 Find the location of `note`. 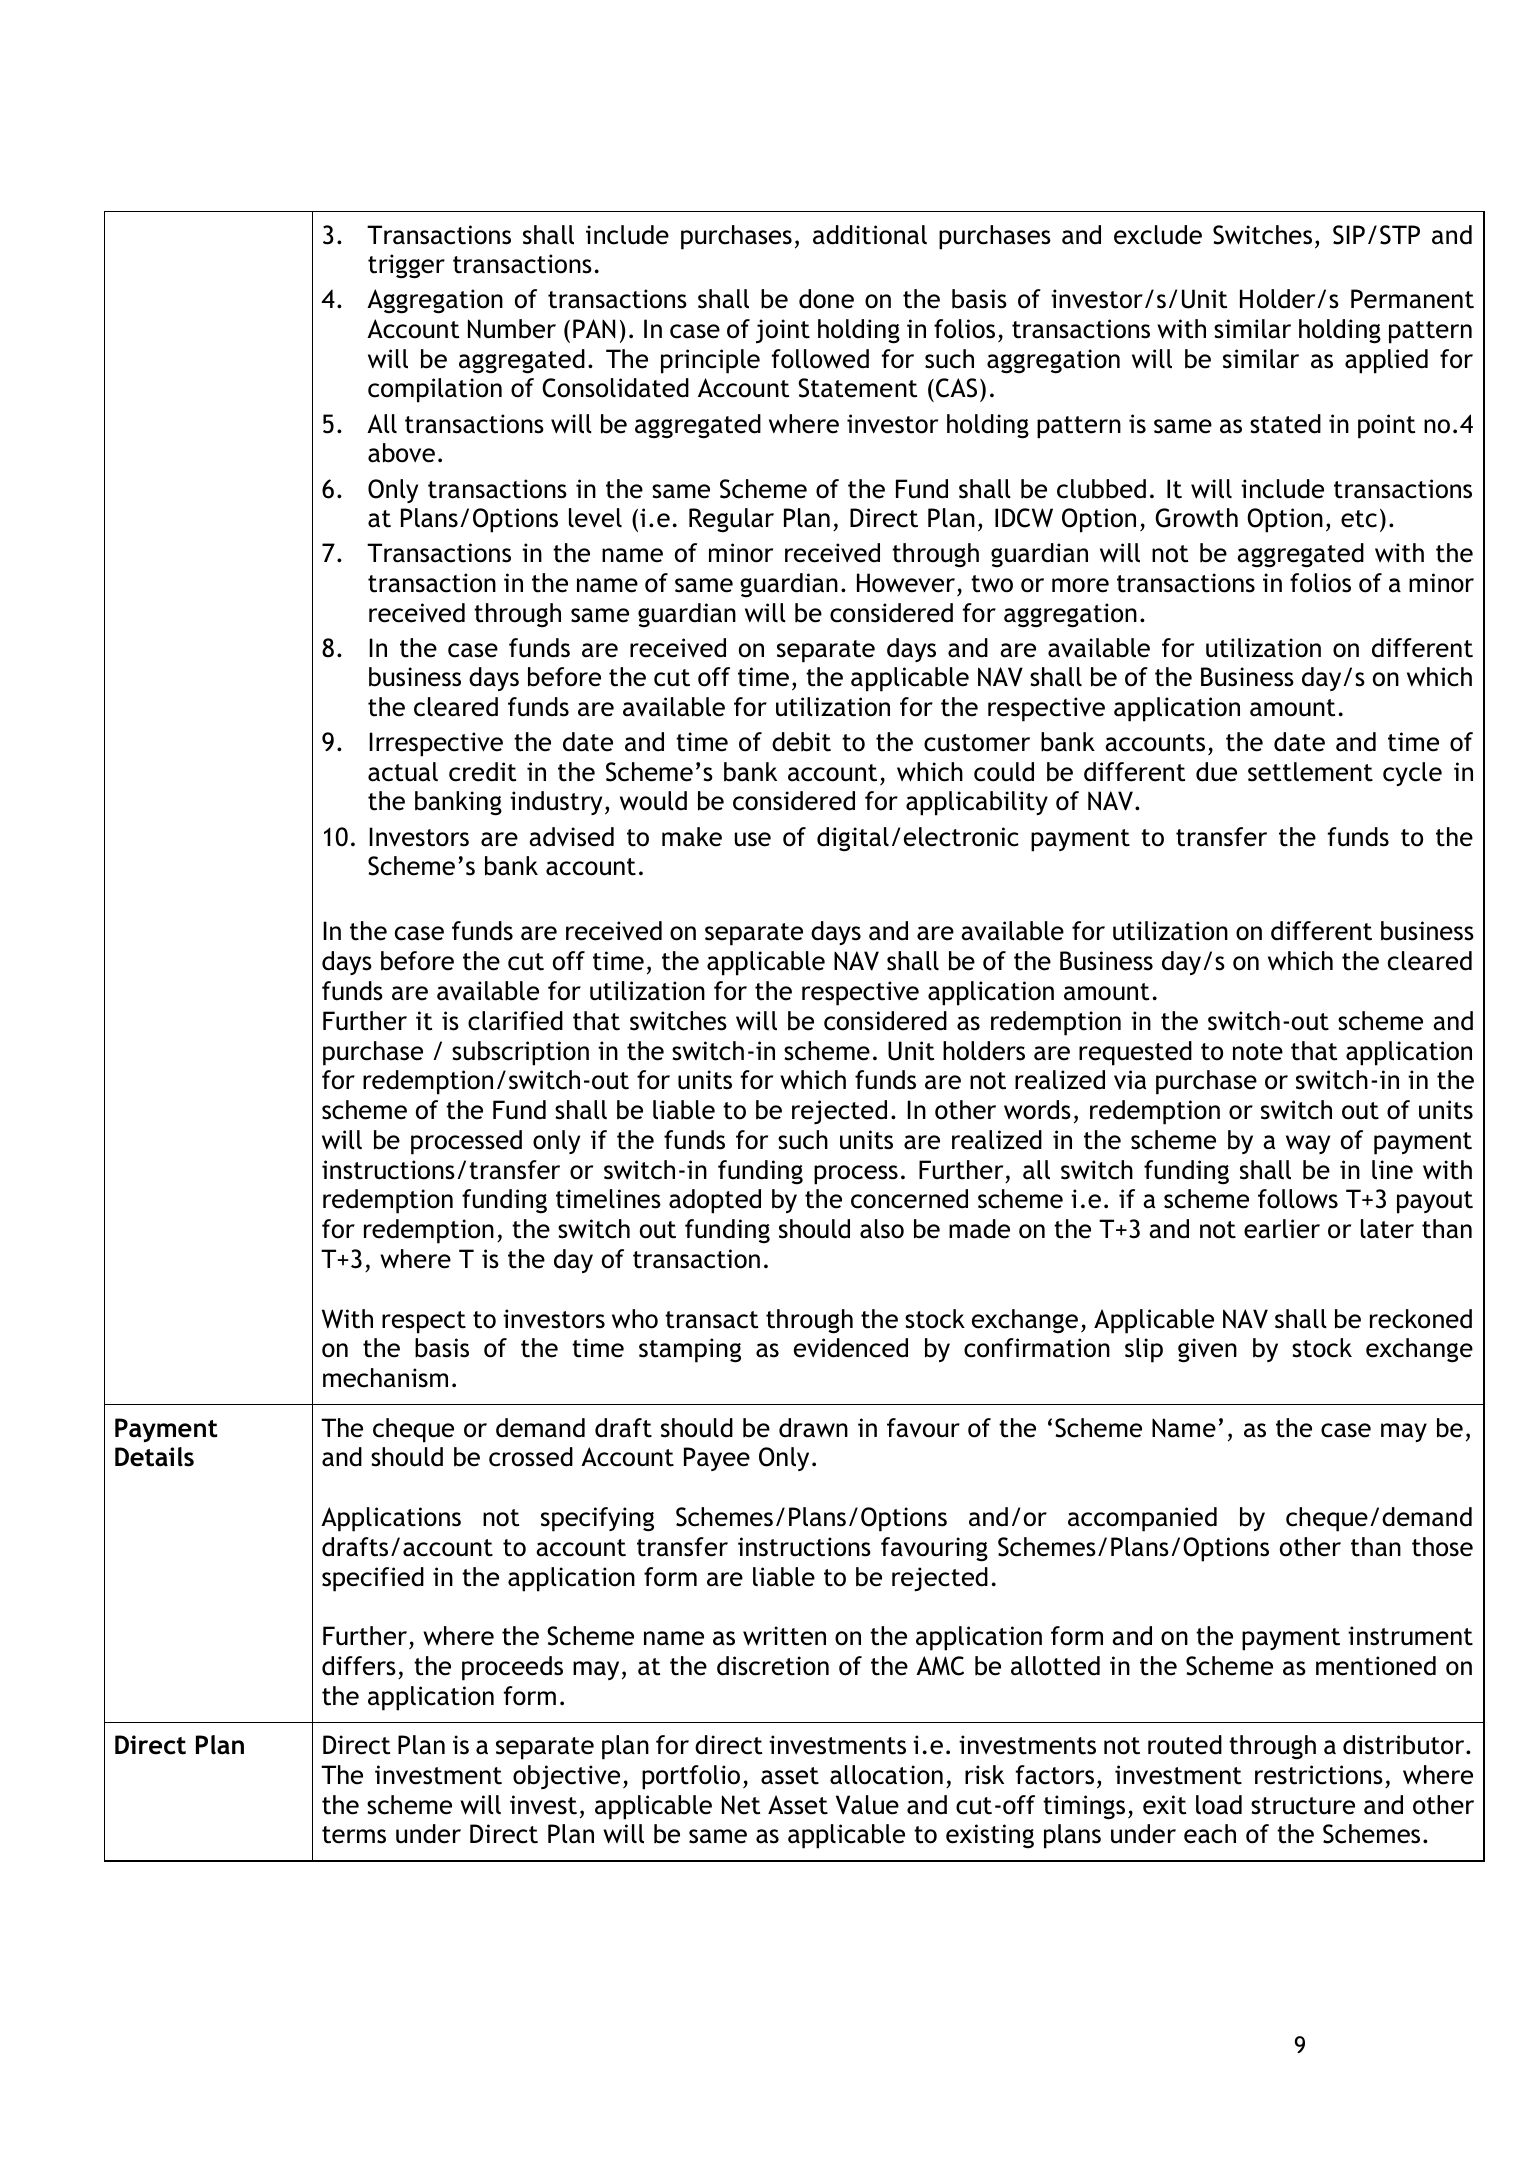

note is located at coordinates (1258, 1052).
